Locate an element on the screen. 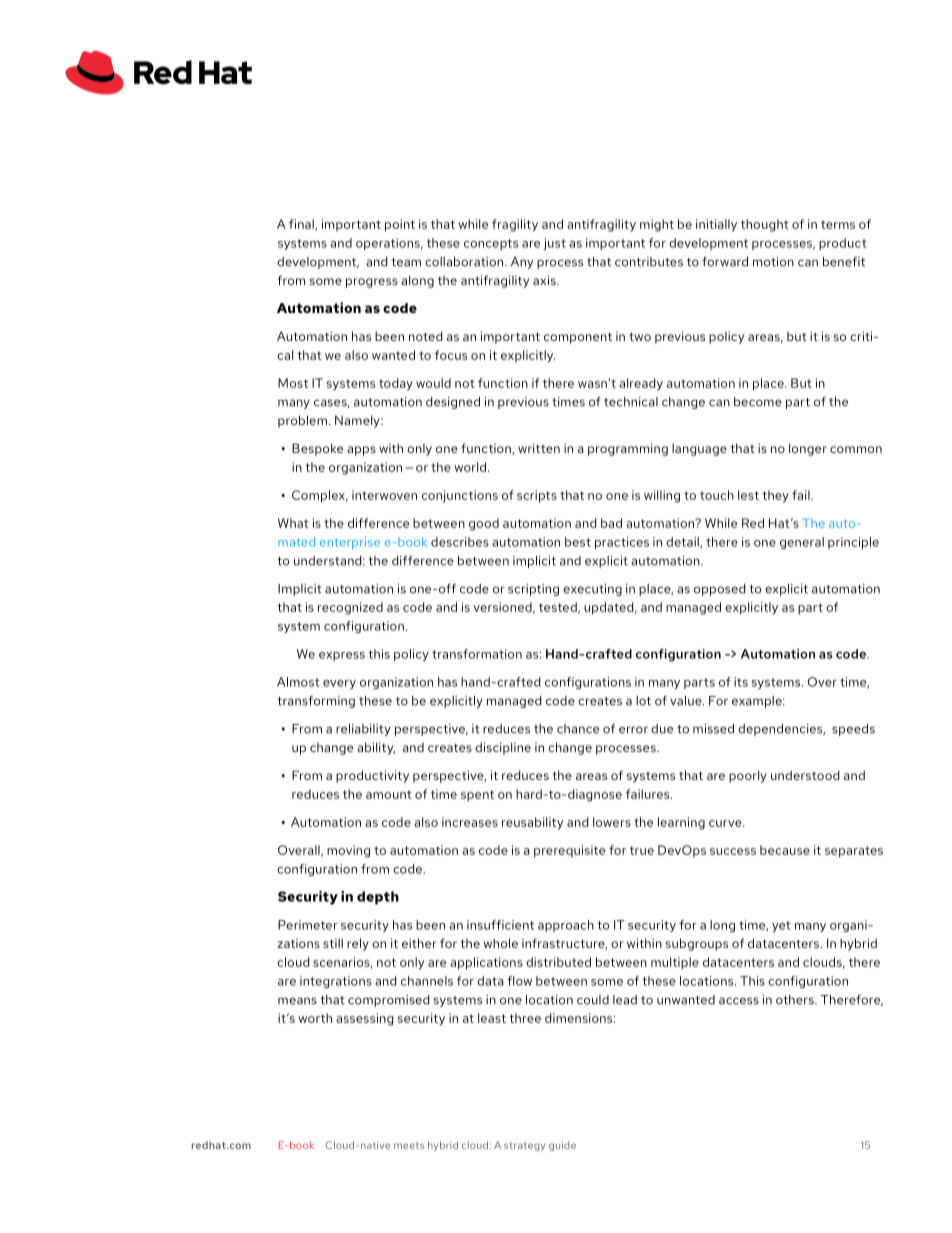 The image size is (952, 1233). guide is located at coordinates (562, 1146).
